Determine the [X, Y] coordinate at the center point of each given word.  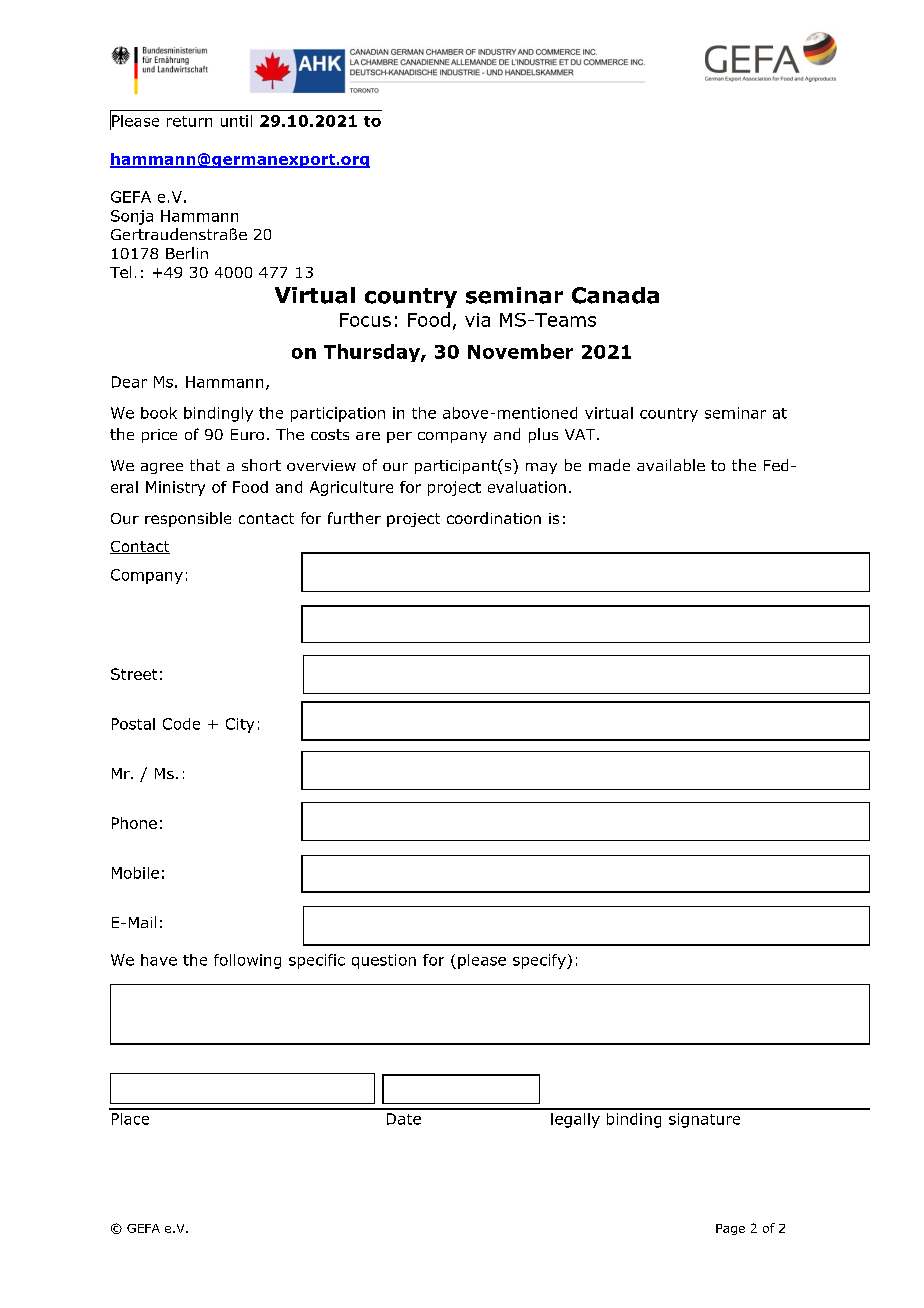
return [189, 121]
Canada [615, 295]
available [671, 465]
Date [404, 1119]
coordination [494, 518]
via [477, 320]
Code [181, 724]
